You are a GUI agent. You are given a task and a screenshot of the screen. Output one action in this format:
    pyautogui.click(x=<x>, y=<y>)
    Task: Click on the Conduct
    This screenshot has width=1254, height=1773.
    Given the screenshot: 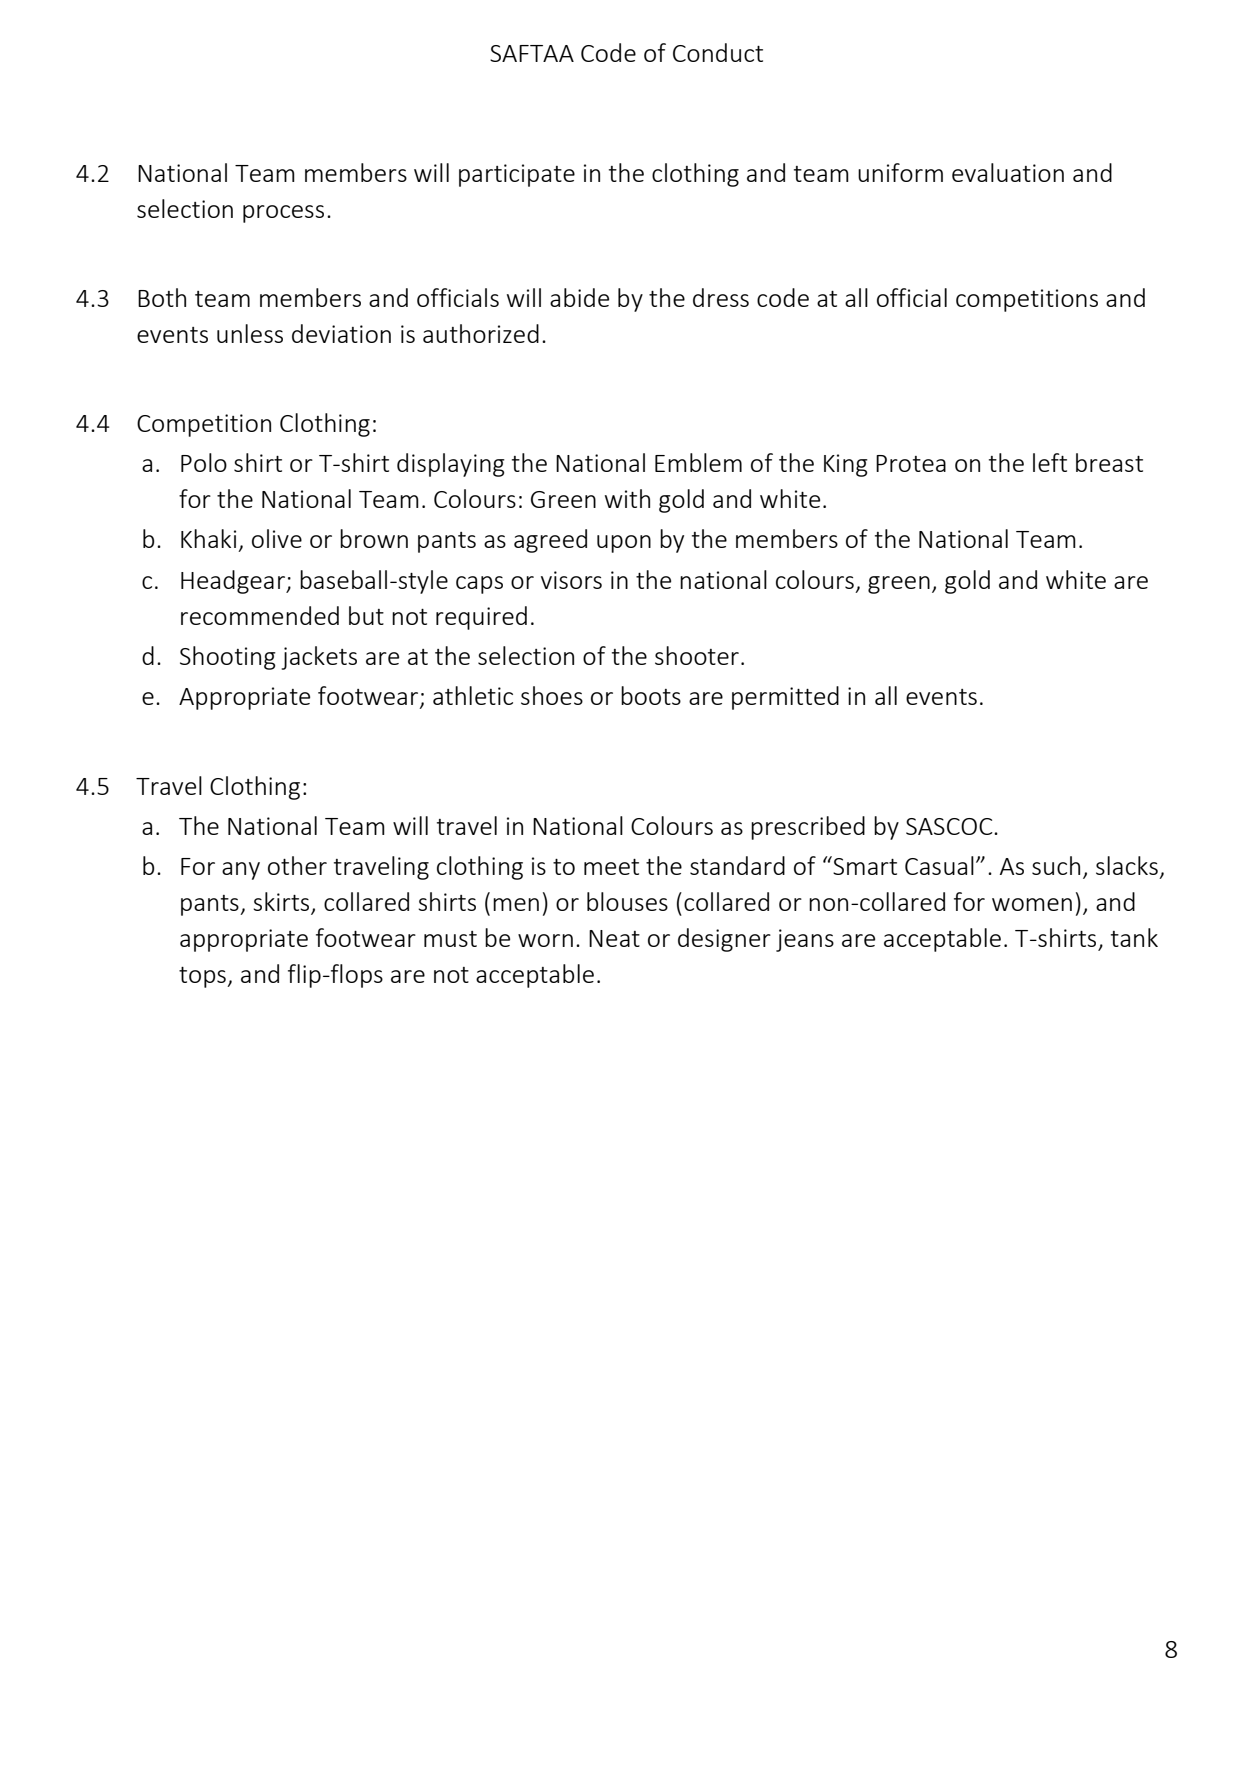 What is the action you would take?
    pyautogui.click(x=718, y=52)
